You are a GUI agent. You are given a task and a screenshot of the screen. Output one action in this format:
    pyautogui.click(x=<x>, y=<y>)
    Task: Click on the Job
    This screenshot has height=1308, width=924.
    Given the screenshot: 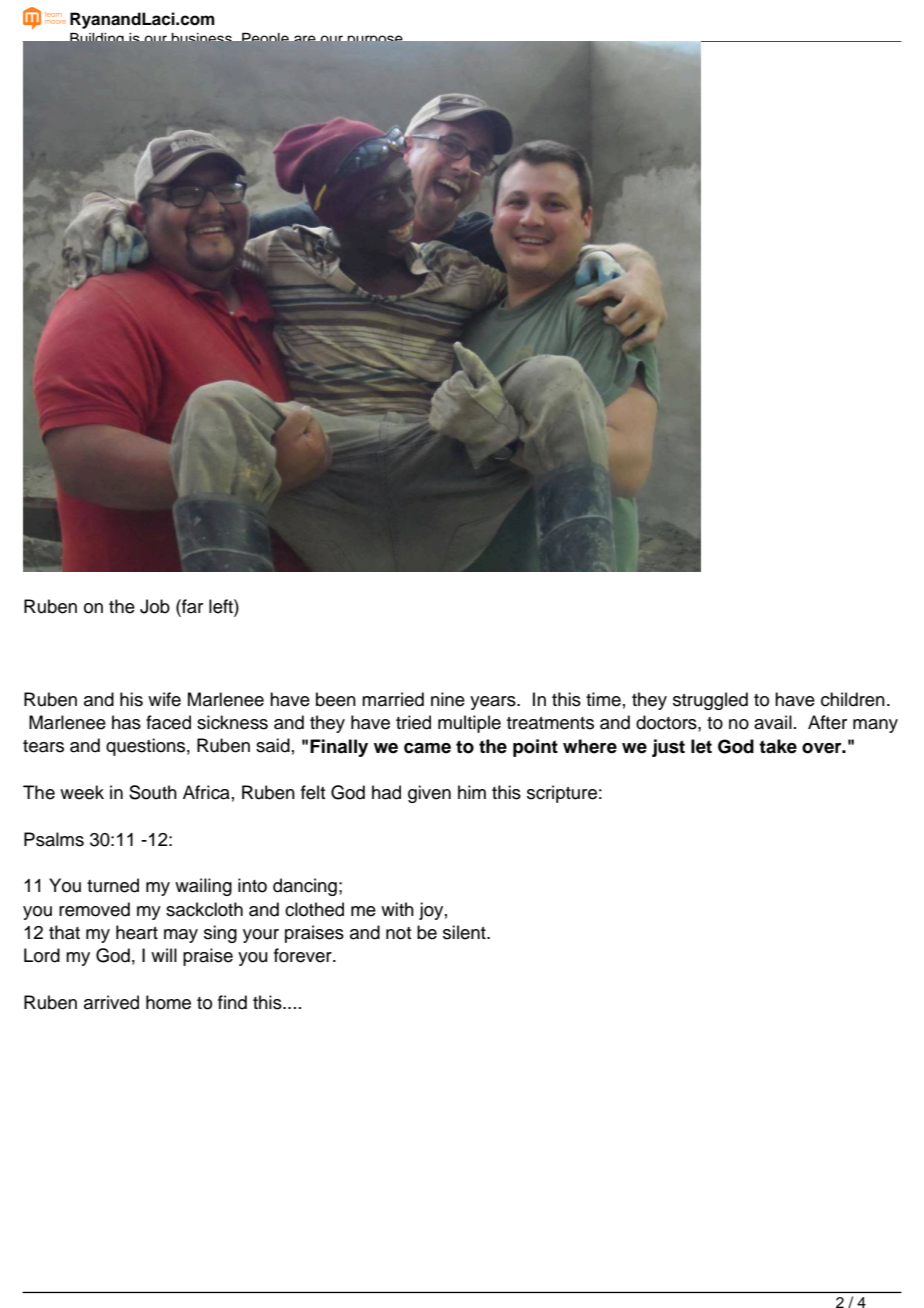 What is the action you would take?
    pyautogui.click(x=155, y=606)
